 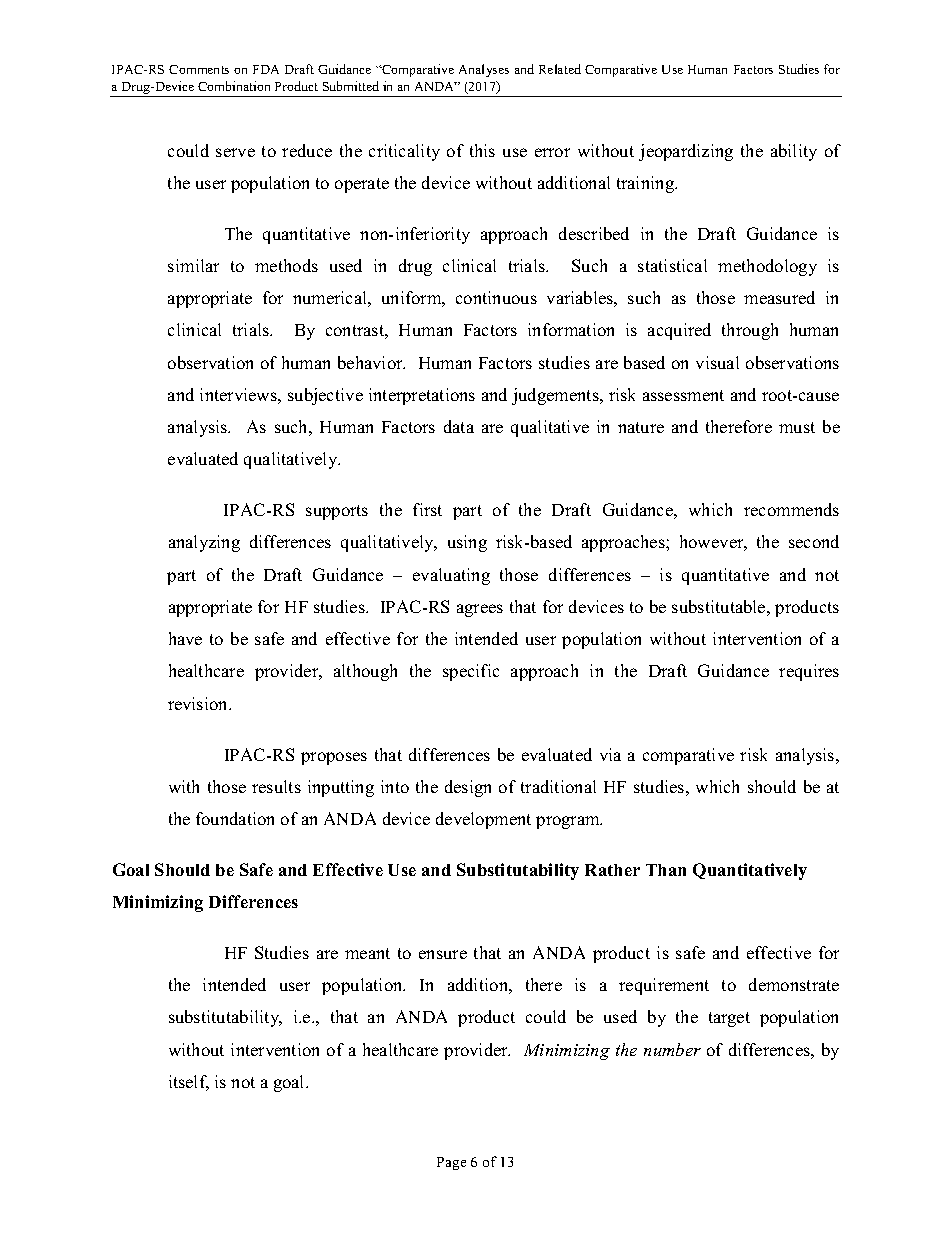 I want to click on itself, so click(x=189, y=1083).
